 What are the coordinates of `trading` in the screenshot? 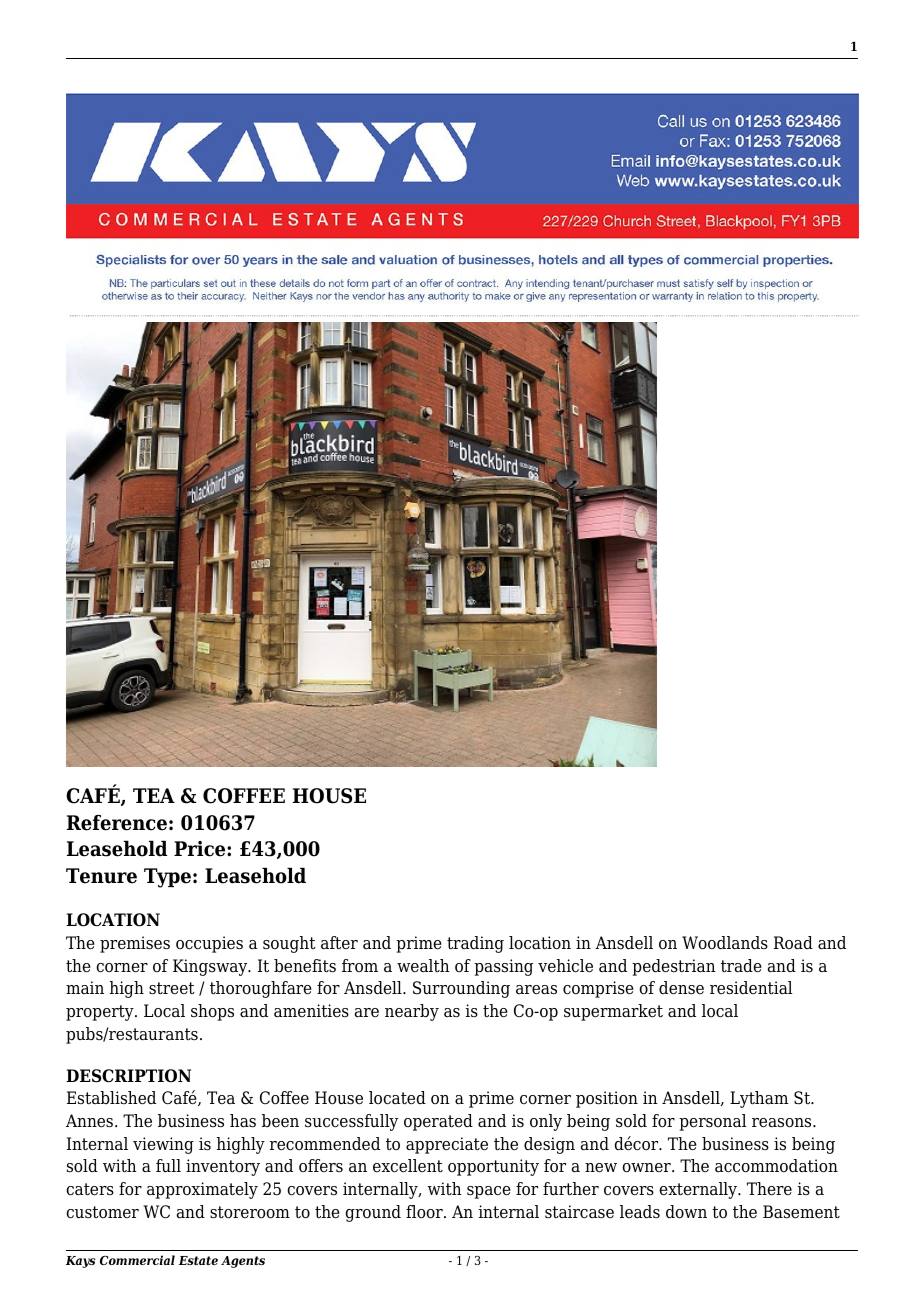 It's located at (475, 944).
